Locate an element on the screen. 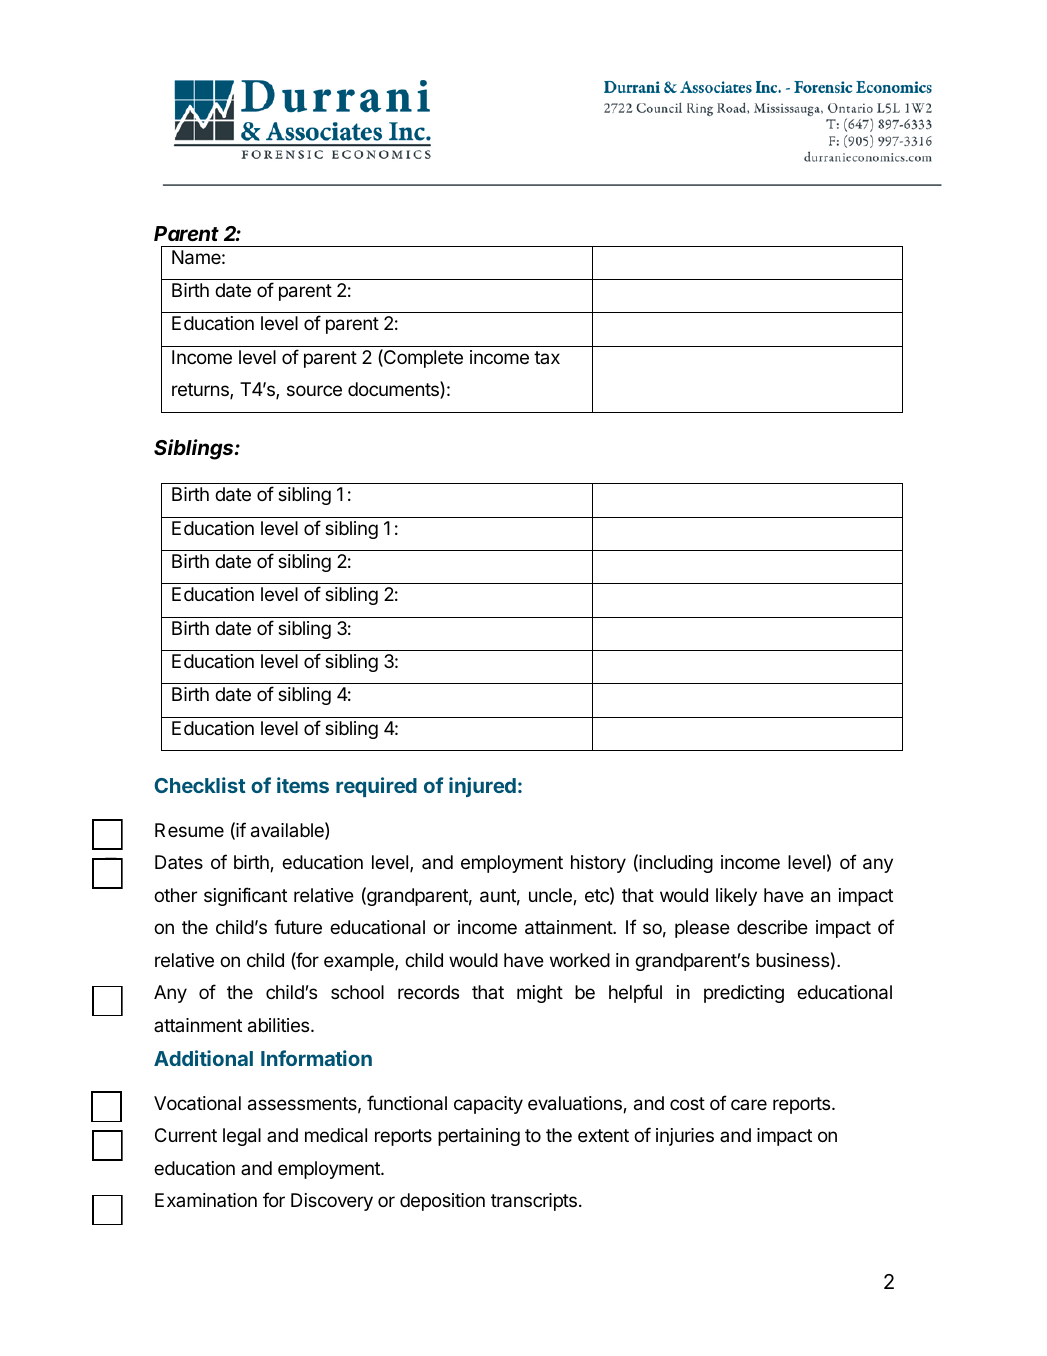 This screenshot has width=1047, height=1356. abilities is located at coordinates (280, 1025).
